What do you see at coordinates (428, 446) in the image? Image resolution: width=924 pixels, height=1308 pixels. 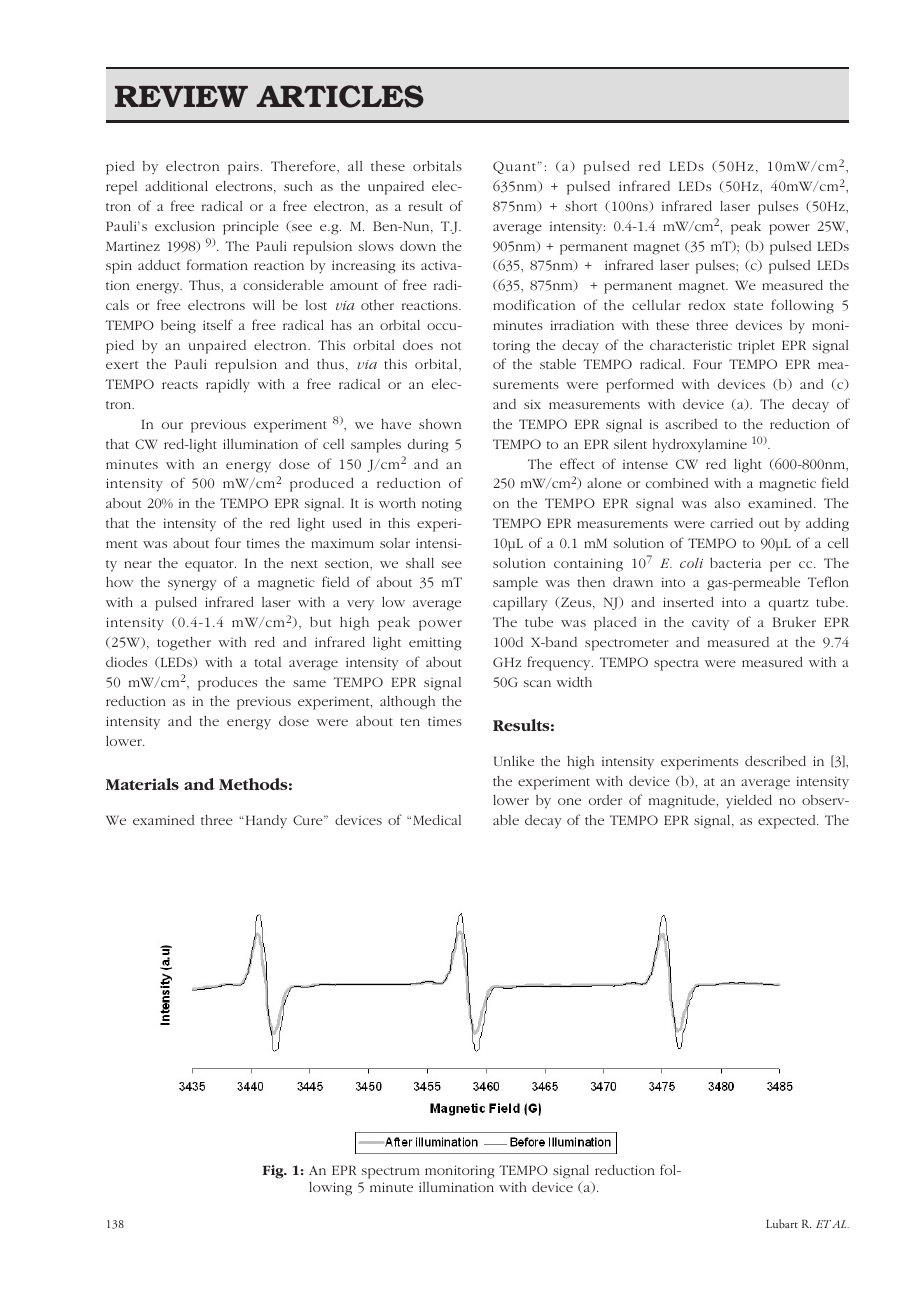 I see `during` at bounding box center [428, 446].
